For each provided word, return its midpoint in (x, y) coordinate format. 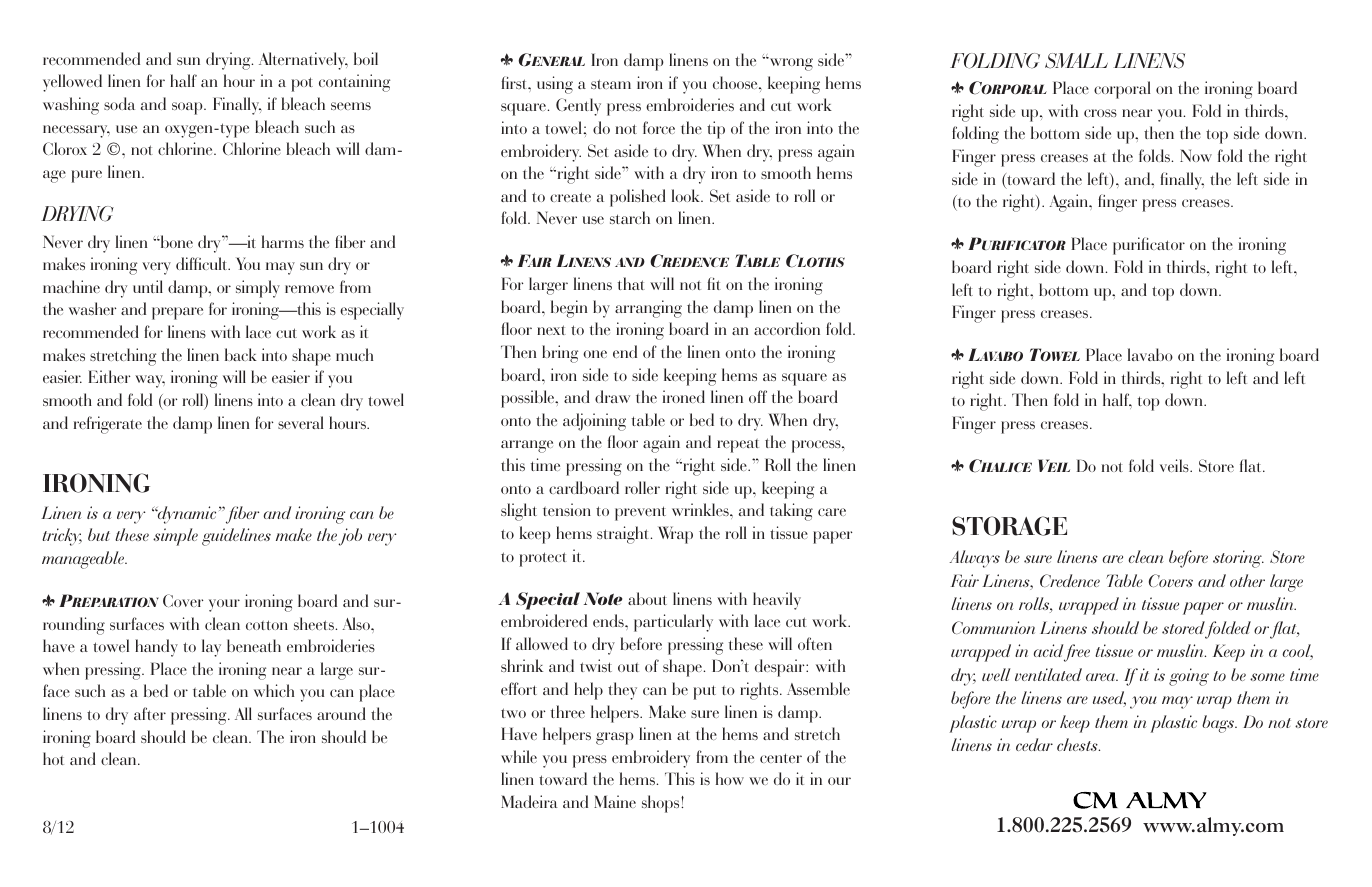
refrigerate (108, 425)
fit (714, 283)
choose (736, 82)
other (1247, 580)
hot (53, 758)
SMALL (1076, 61)
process (817, 446)
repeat (738, 446)
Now (1196, 155)
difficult (203, 263)
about (647, 598)
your (224, 605)
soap (188, 108)
